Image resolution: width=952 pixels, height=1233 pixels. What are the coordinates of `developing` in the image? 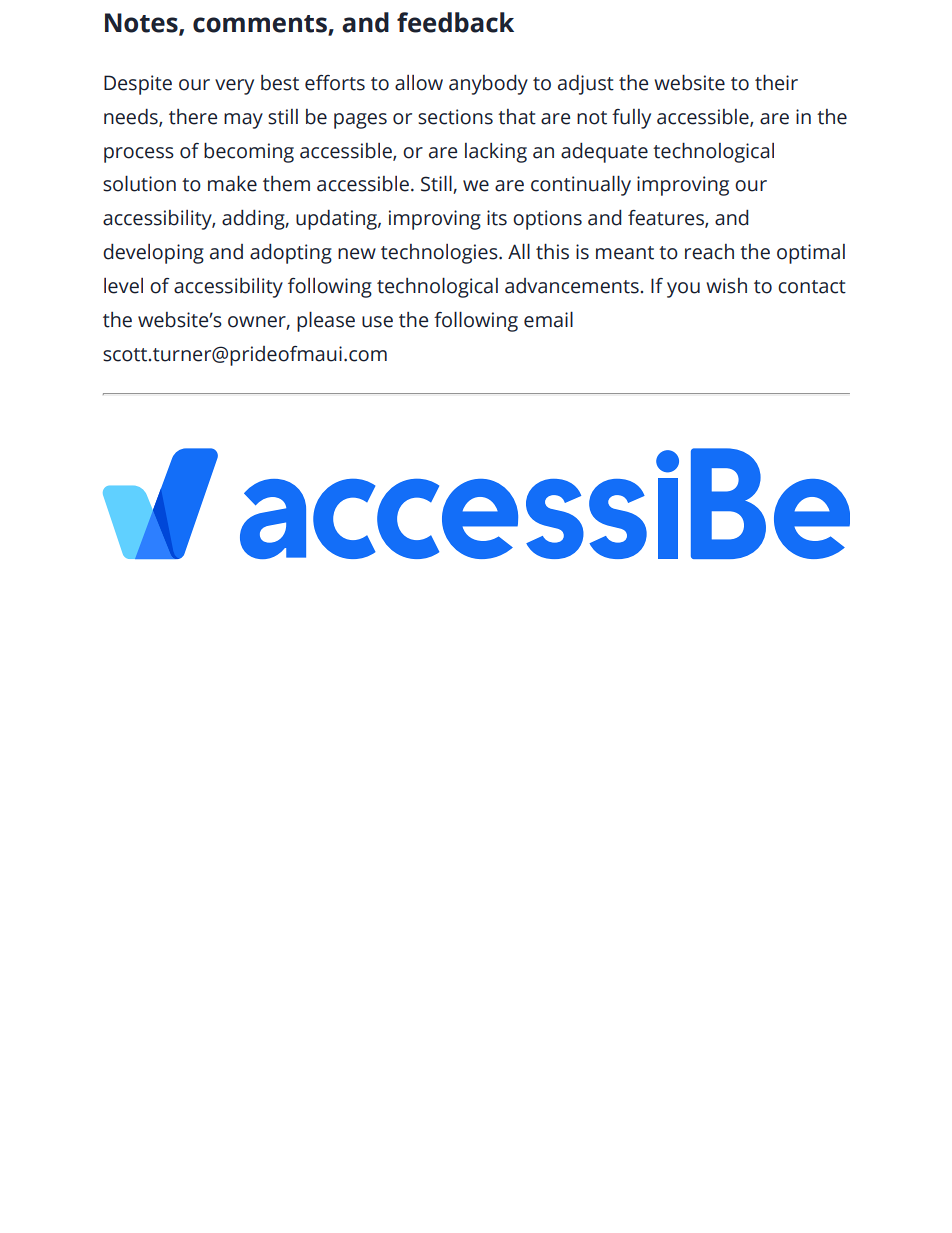 It's located at (153, 254).
